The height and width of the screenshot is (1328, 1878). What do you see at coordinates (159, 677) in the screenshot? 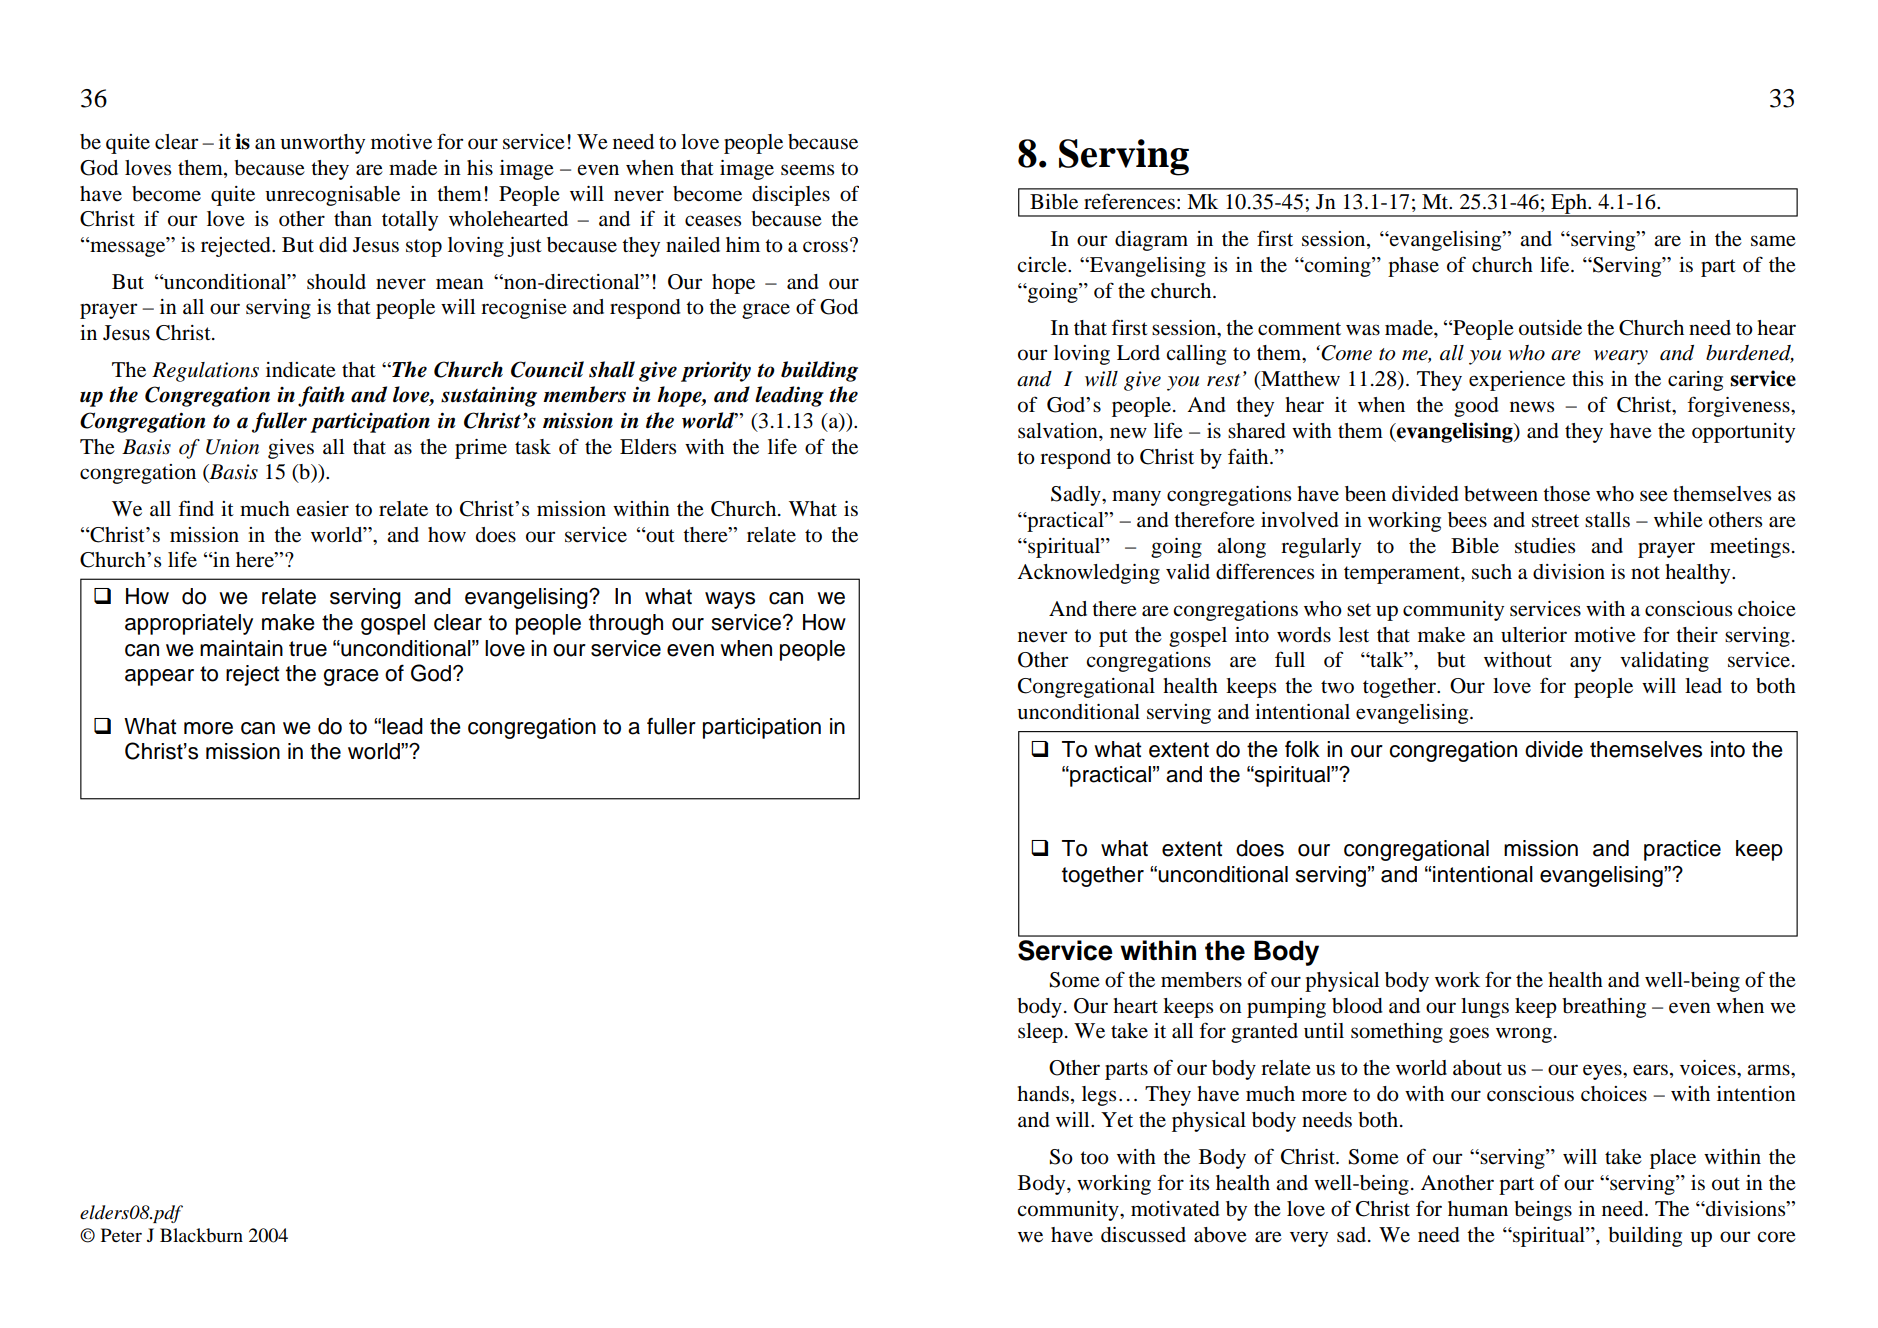
I see `appear` at bounding box center [159, 677].
